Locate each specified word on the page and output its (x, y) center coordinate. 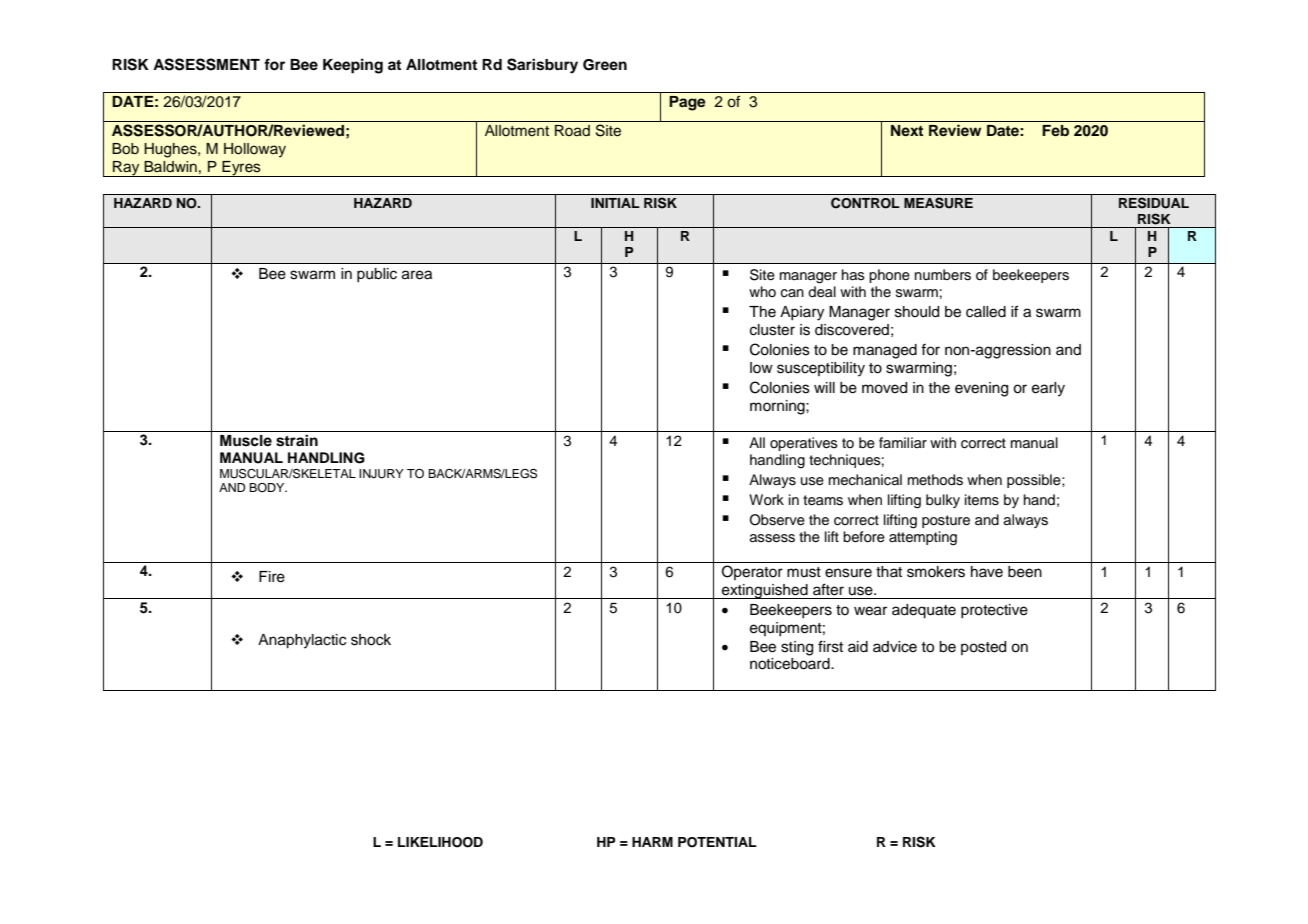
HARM (652, 842)
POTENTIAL (717, 842)
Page (687, 103)
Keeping (353, 66)
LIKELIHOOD (440, 842)
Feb (1055, 130)
